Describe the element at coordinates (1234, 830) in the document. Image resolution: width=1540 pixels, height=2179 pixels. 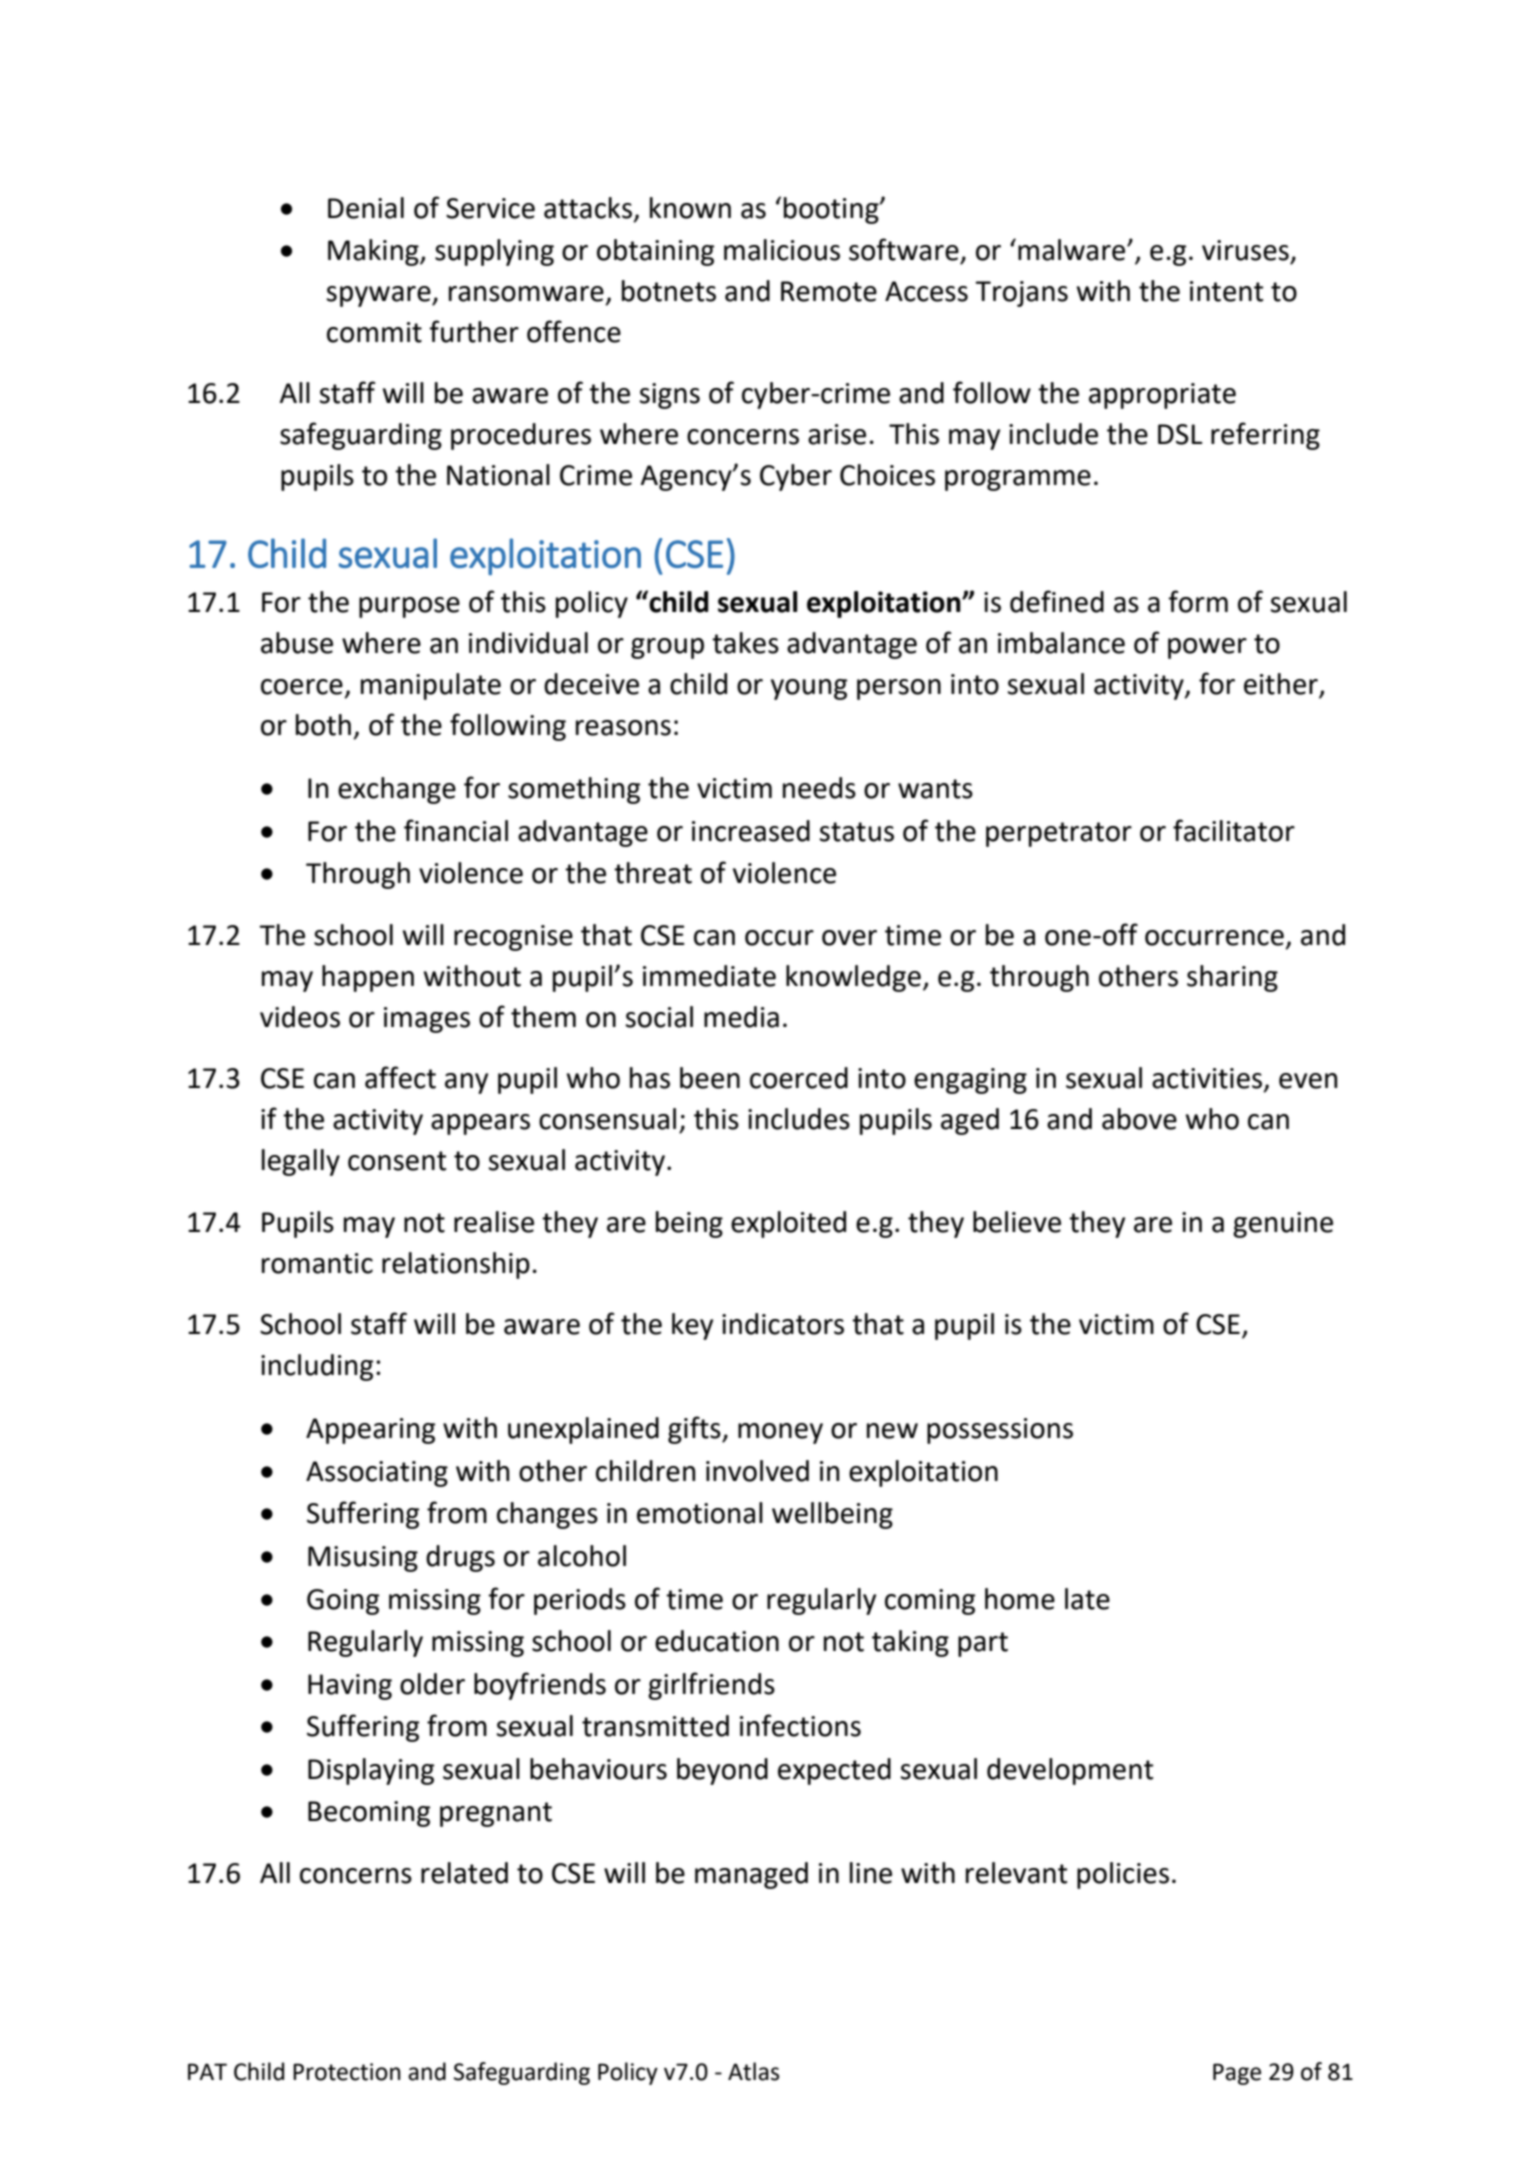
I see `facilitator` at that location.
